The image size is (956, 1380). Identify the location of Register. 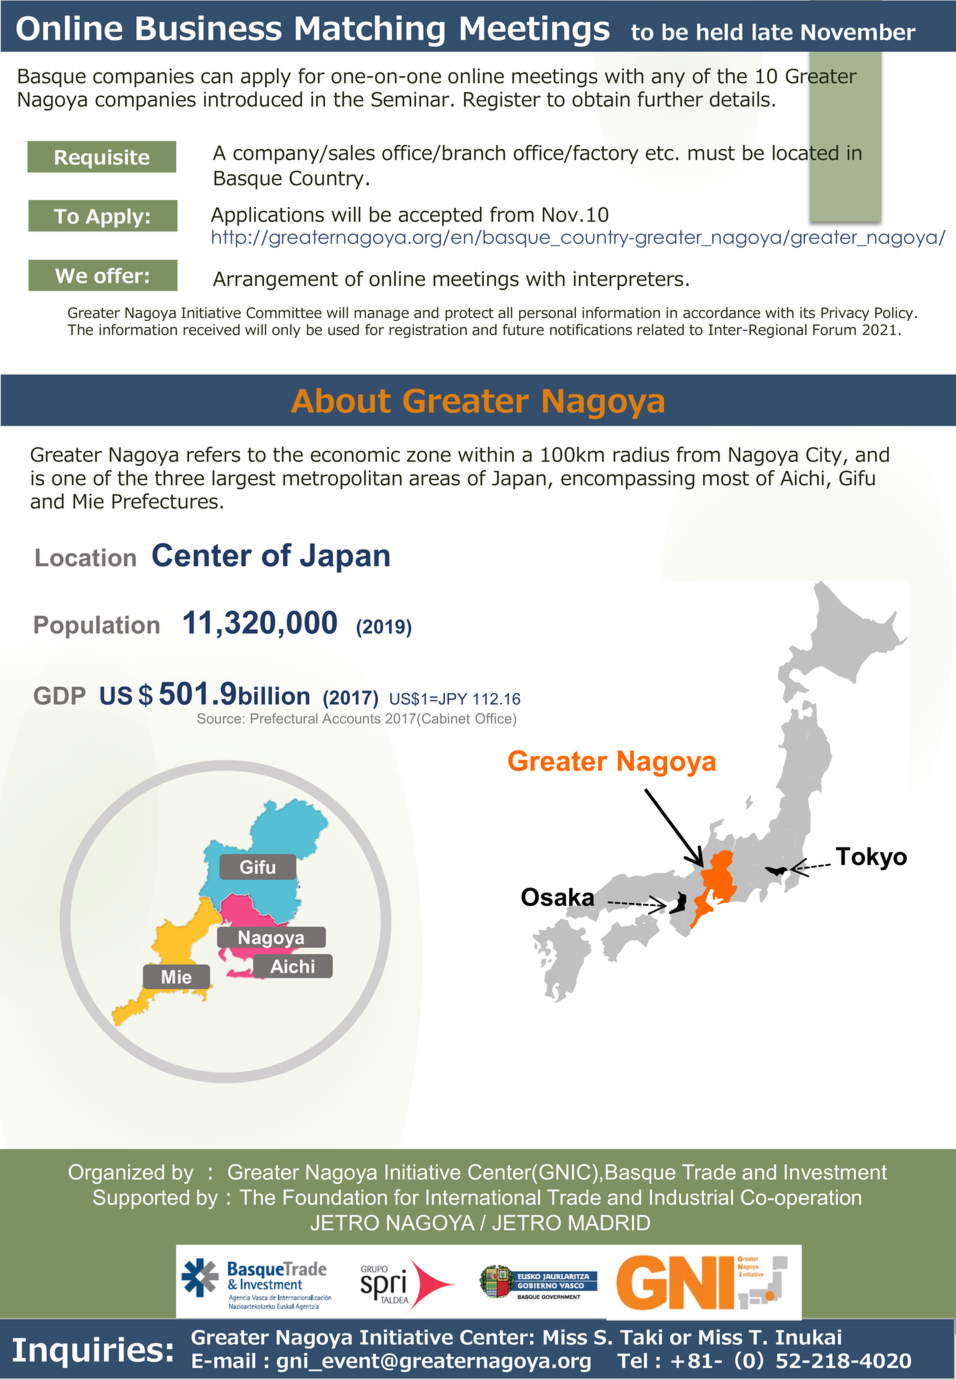
(502, 101).
